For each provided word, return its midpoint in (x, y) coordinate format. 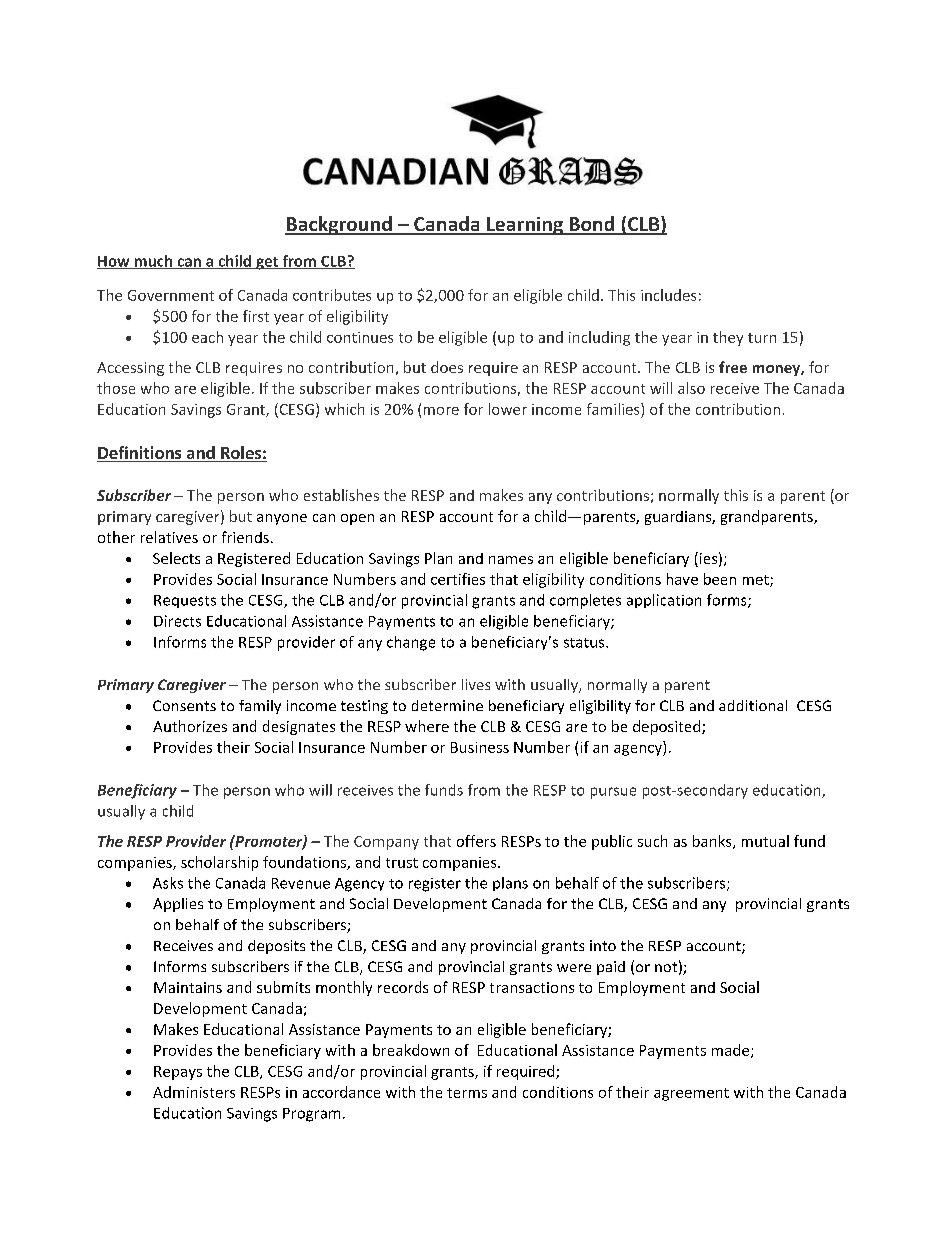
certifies (458, 579)
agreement (691, 1094)
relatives (169, 537)
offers (476, 841)
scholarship (219, 863)
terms (467, 1093)
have (682, 579)
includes (668, 295)
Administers (194, 1092)
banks (713, 842)
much (153, 262)
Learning (525, 226)
